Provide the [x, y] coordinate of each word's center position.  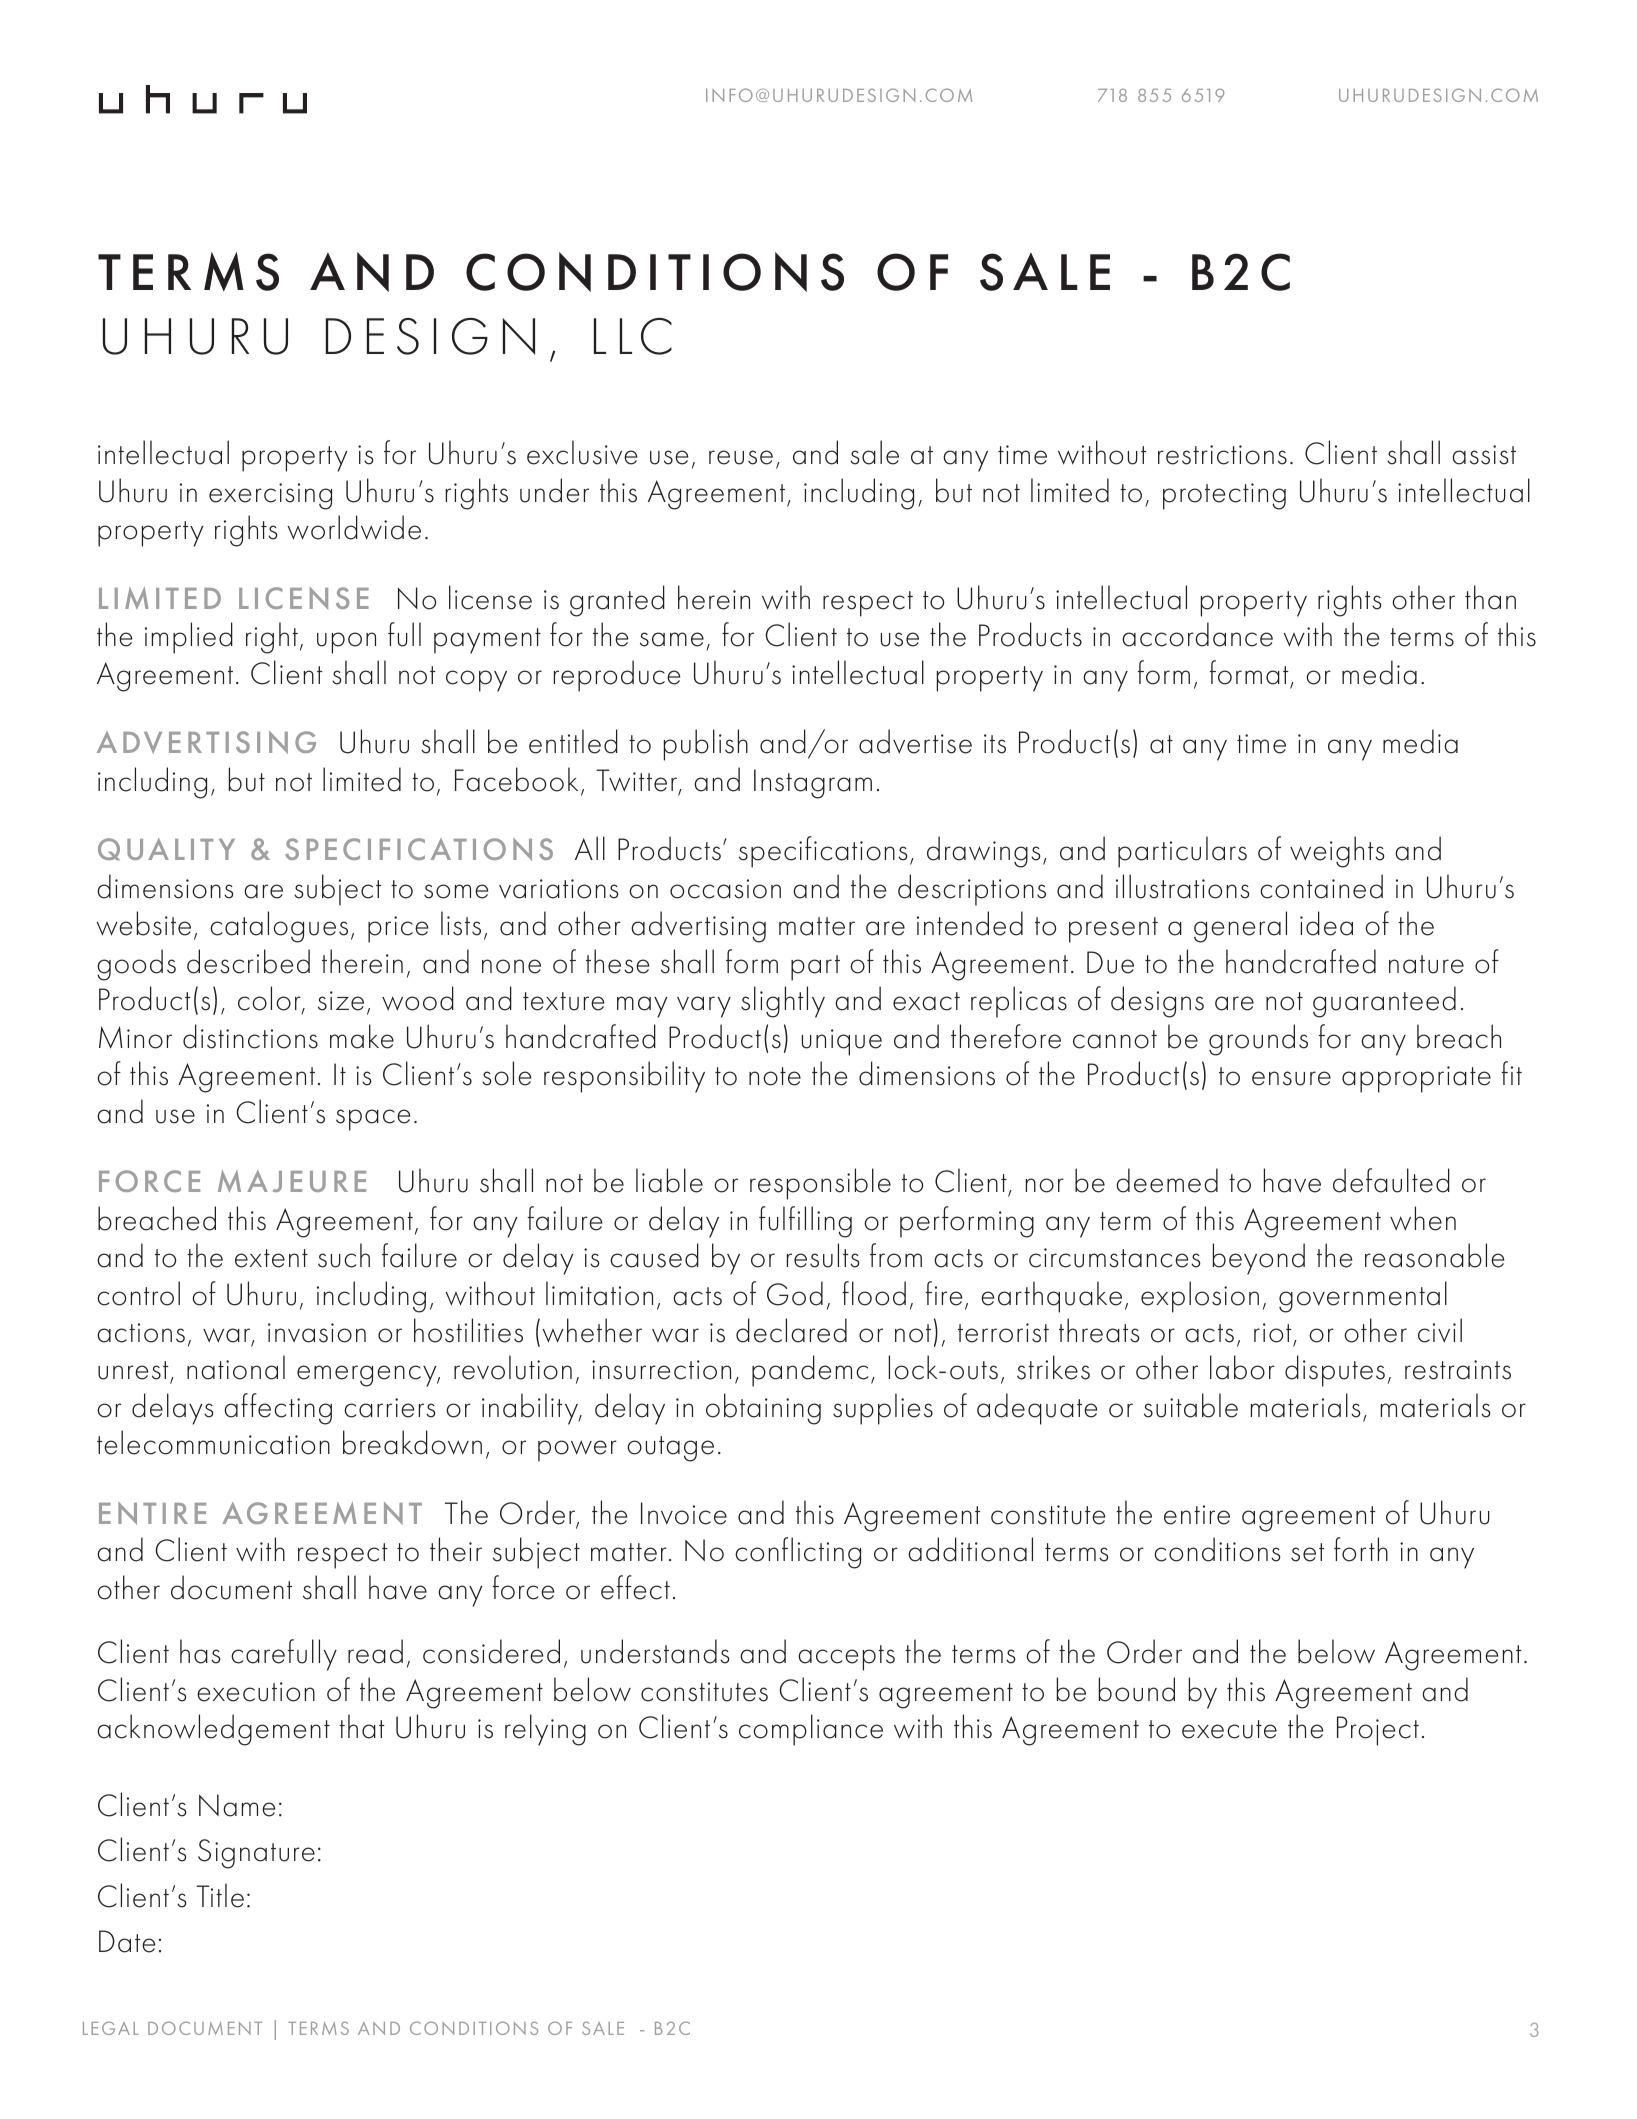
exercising [270, 496]
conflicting [798, 1553]
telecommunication [213, 1442]
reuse [741, 457]
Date [127, 1941]
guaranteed [1384, 1002]
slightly [783, 1002]
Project [1378, 1731]
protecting [1224, 496]
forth [1361, 1549]
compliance [811, 1730]
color [270, 1000]
